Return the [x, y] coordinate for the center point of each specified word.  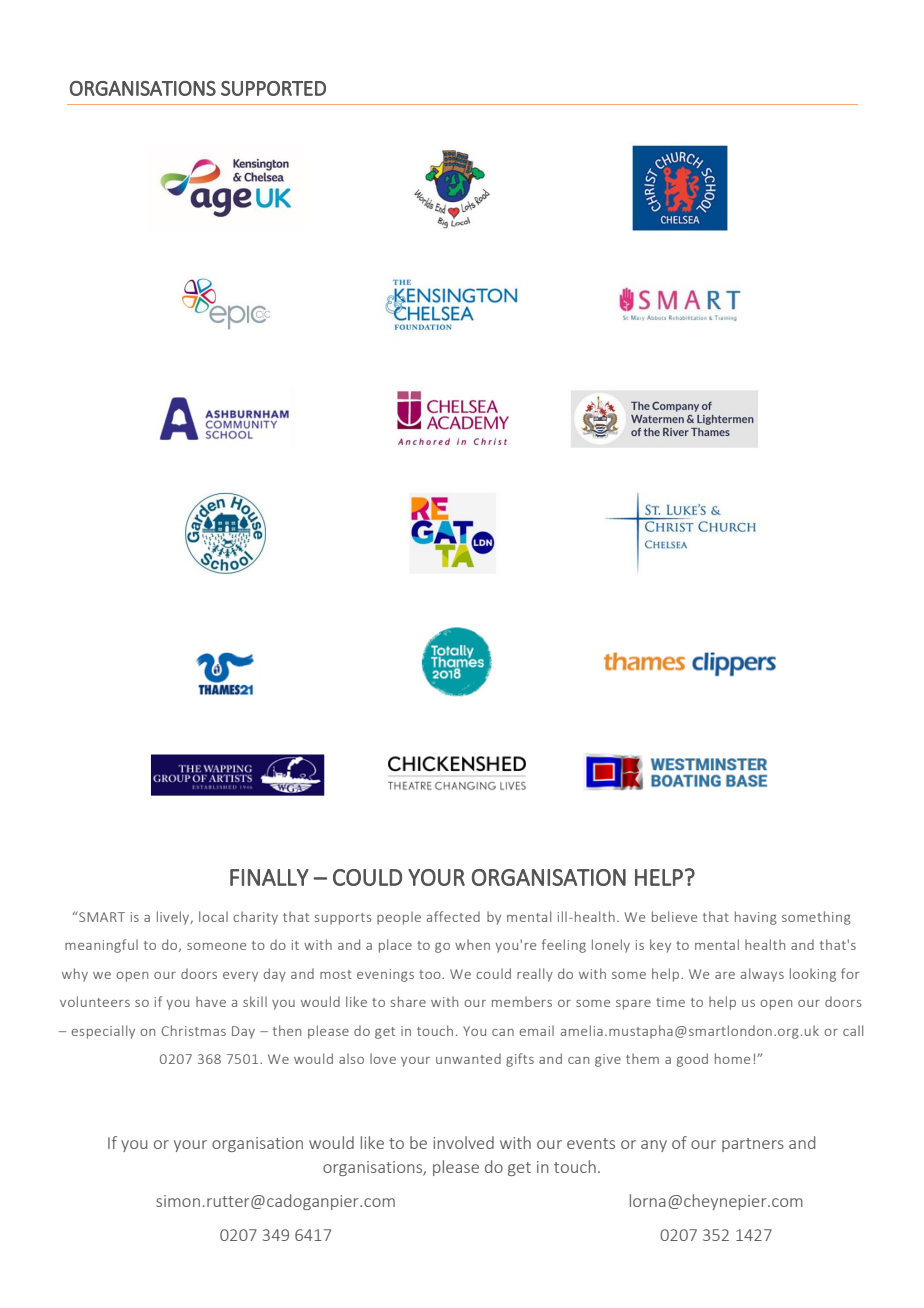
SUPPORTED [273, 88]
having [756, 918]
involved [463, 1142]
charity [255, 918]
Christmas [194, 1030]
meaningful [101, 946]
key [660, 946]
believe [674, 916]
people [399, 918]
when [472, 944]
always [762, 975]
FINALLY [269, 877]
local [213, 916]
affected [453, 916]
